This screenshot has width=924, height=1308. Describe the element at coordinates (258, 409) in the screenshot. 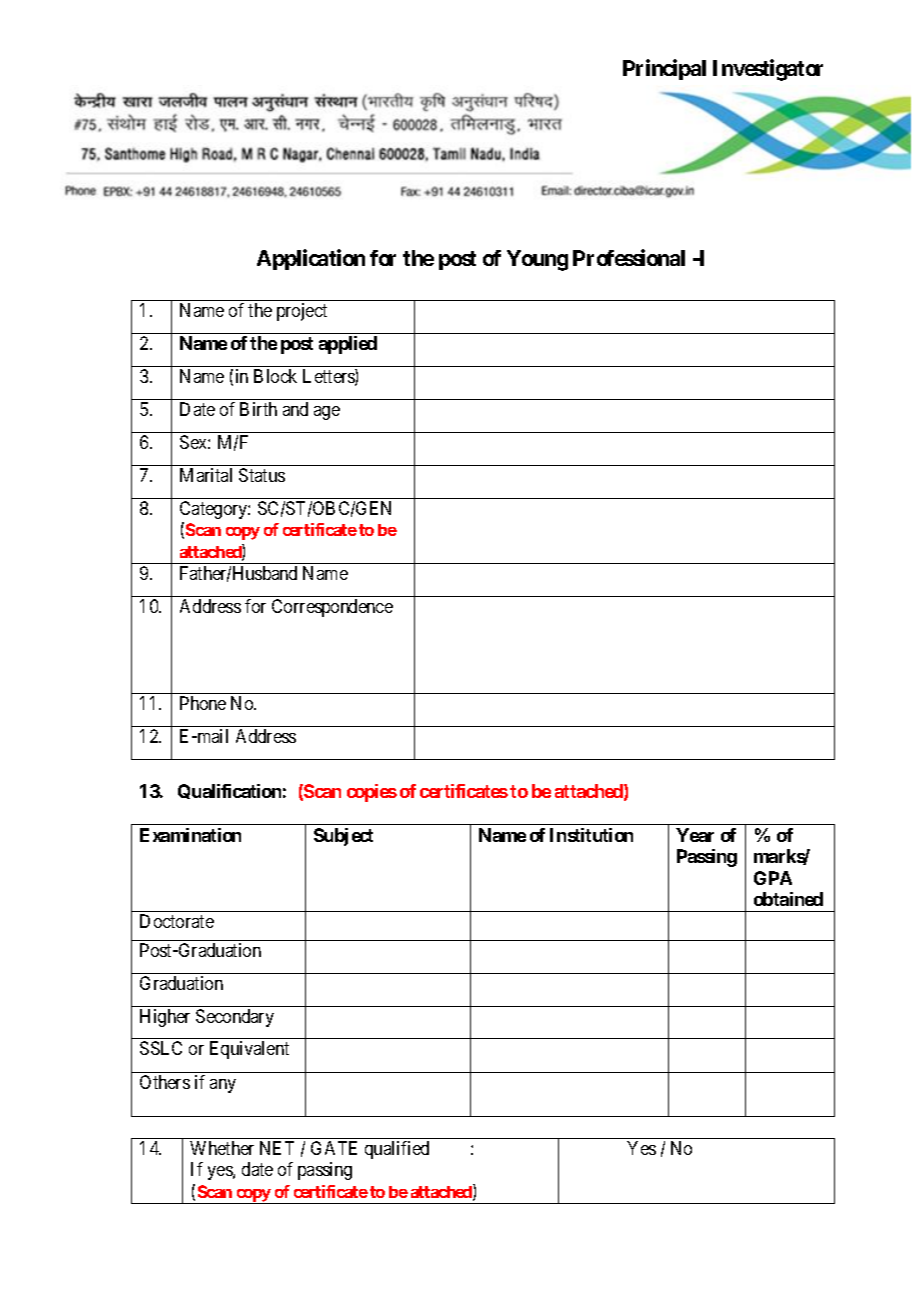

I see `Birth` at that location.
